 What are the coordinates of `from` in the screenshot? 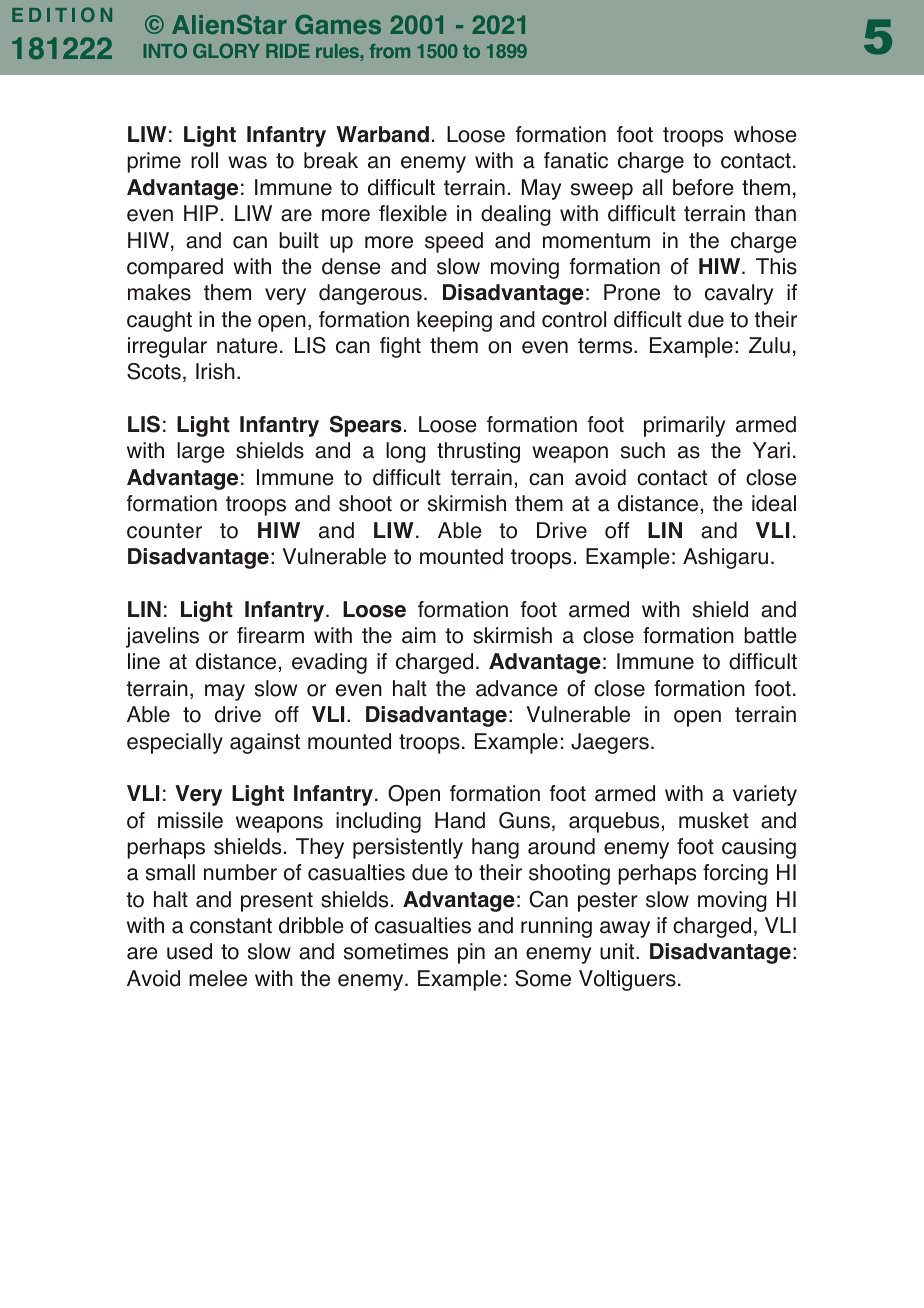 It's located at (389, 51).
